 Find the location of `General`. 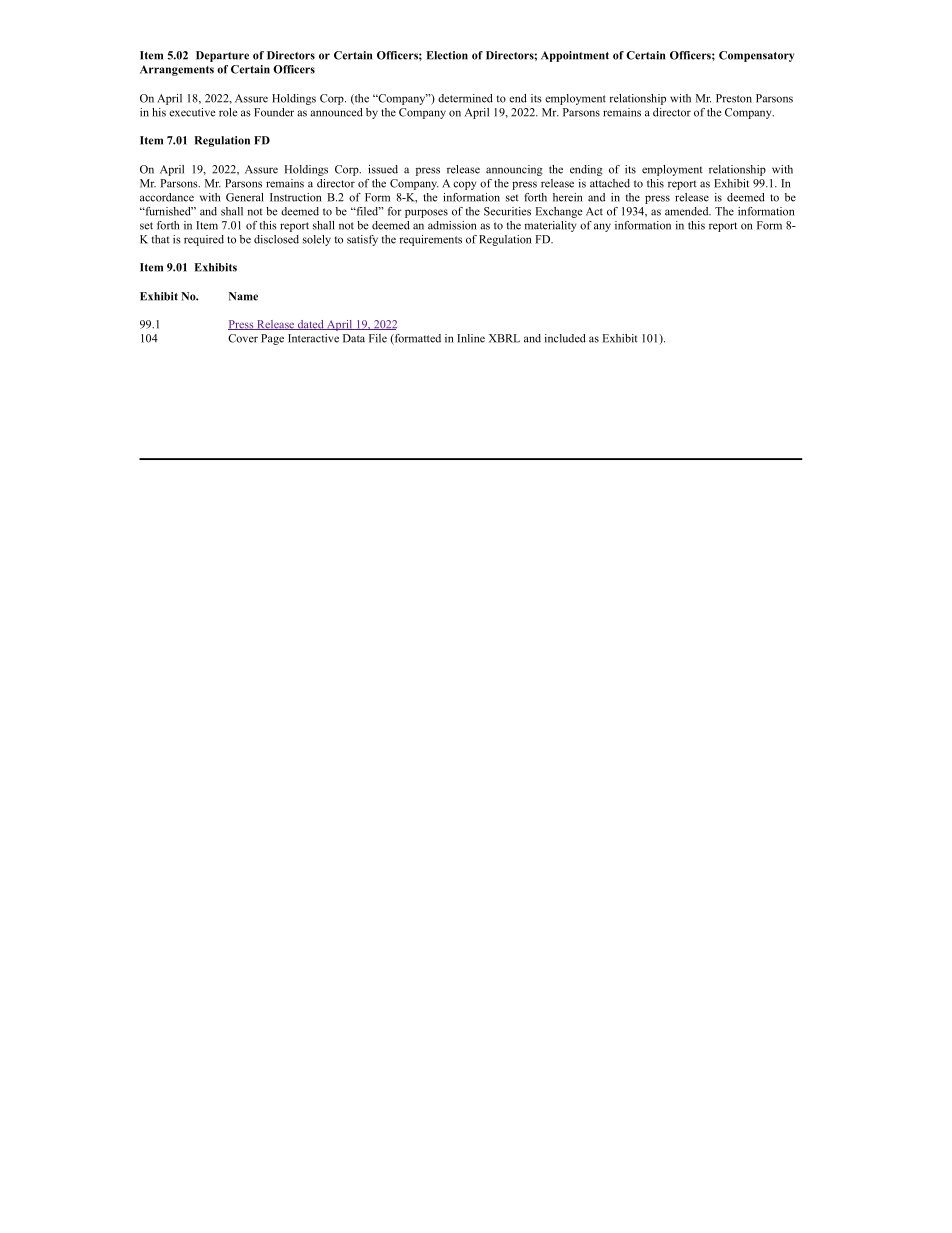

General is located at coordinates (245, 197).
